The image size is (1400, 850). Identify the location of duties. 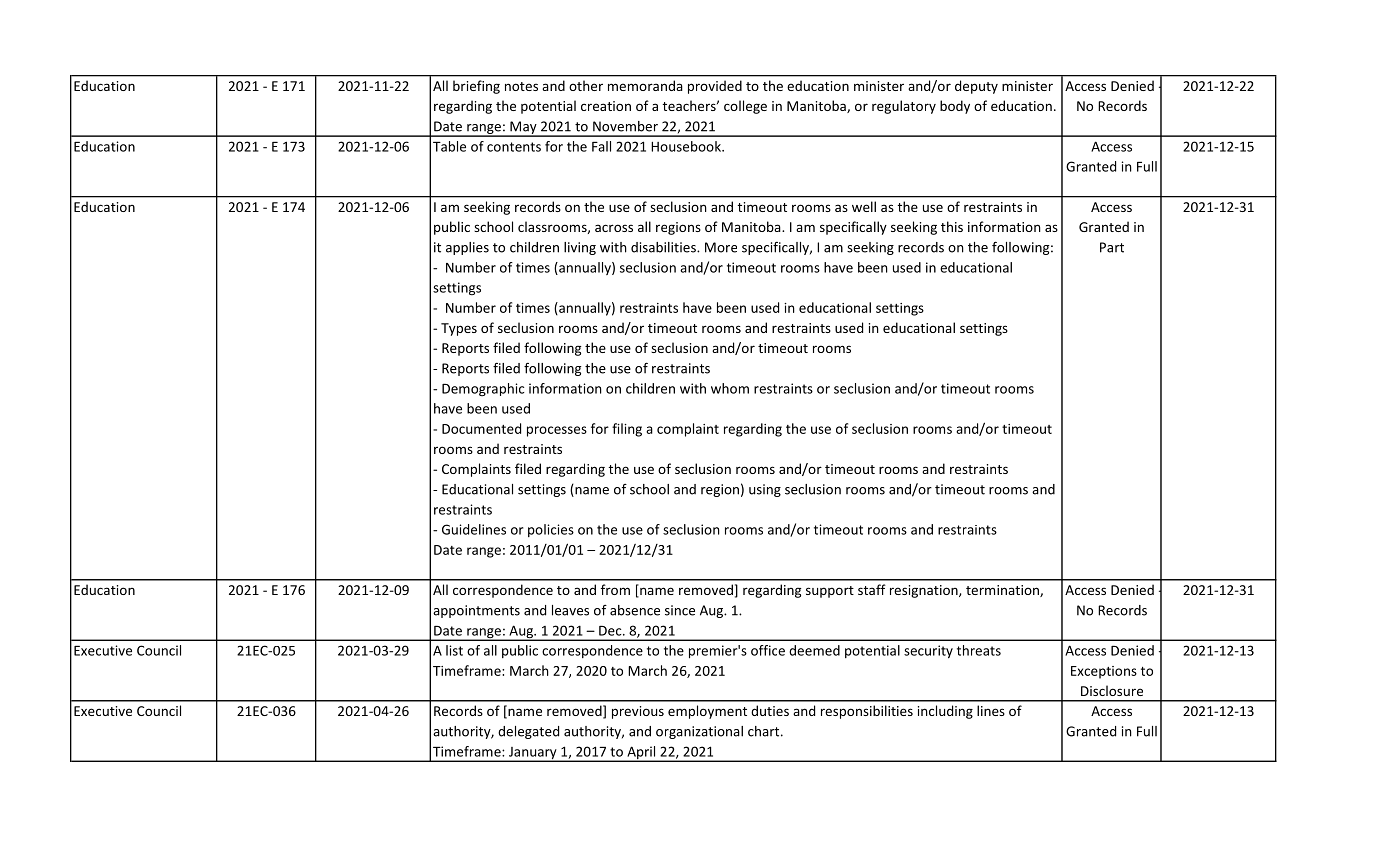
(770, 710).
